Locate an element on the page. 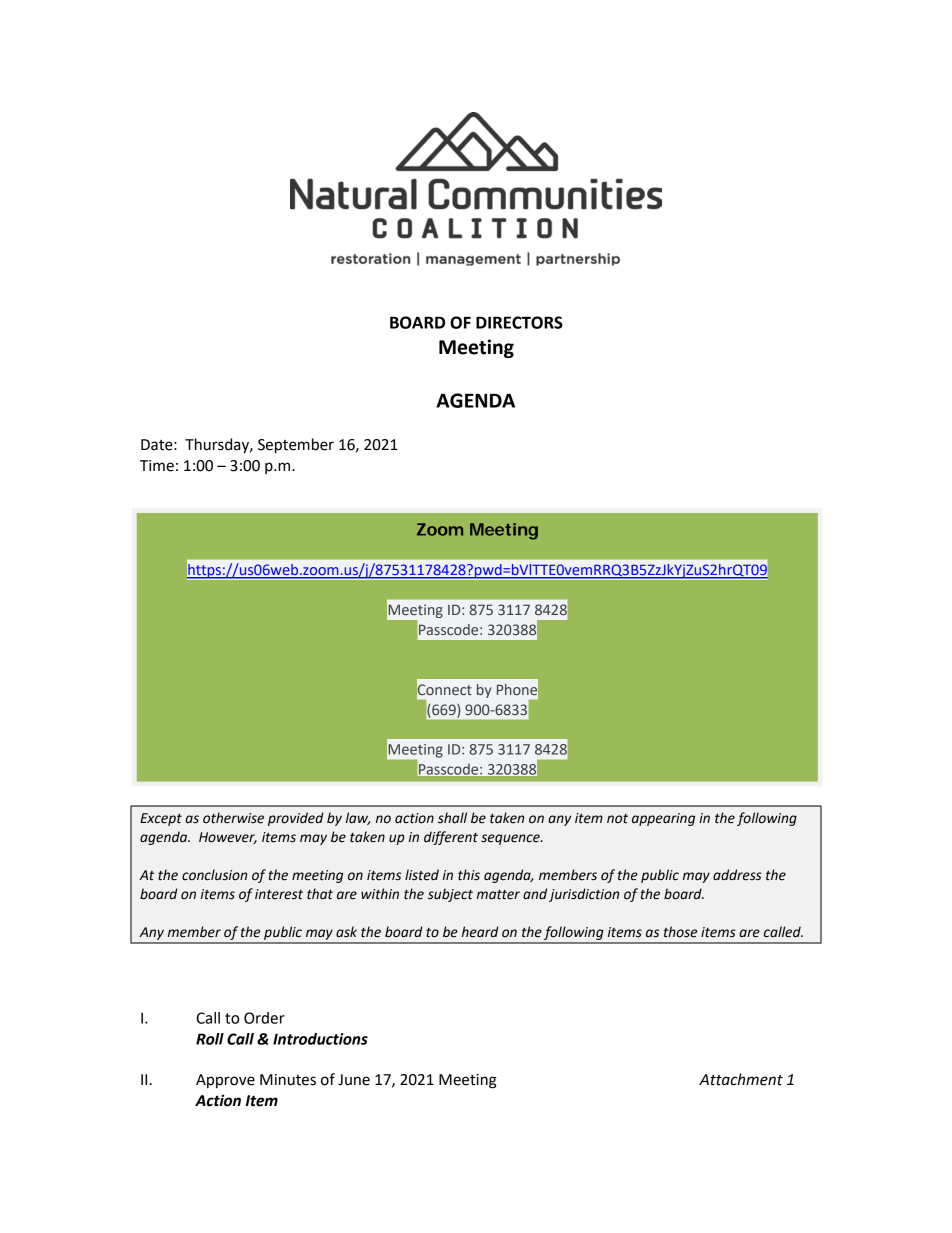 The height and width of the document is (1233, 952). otherwise is located at coordinates (233, 818).
